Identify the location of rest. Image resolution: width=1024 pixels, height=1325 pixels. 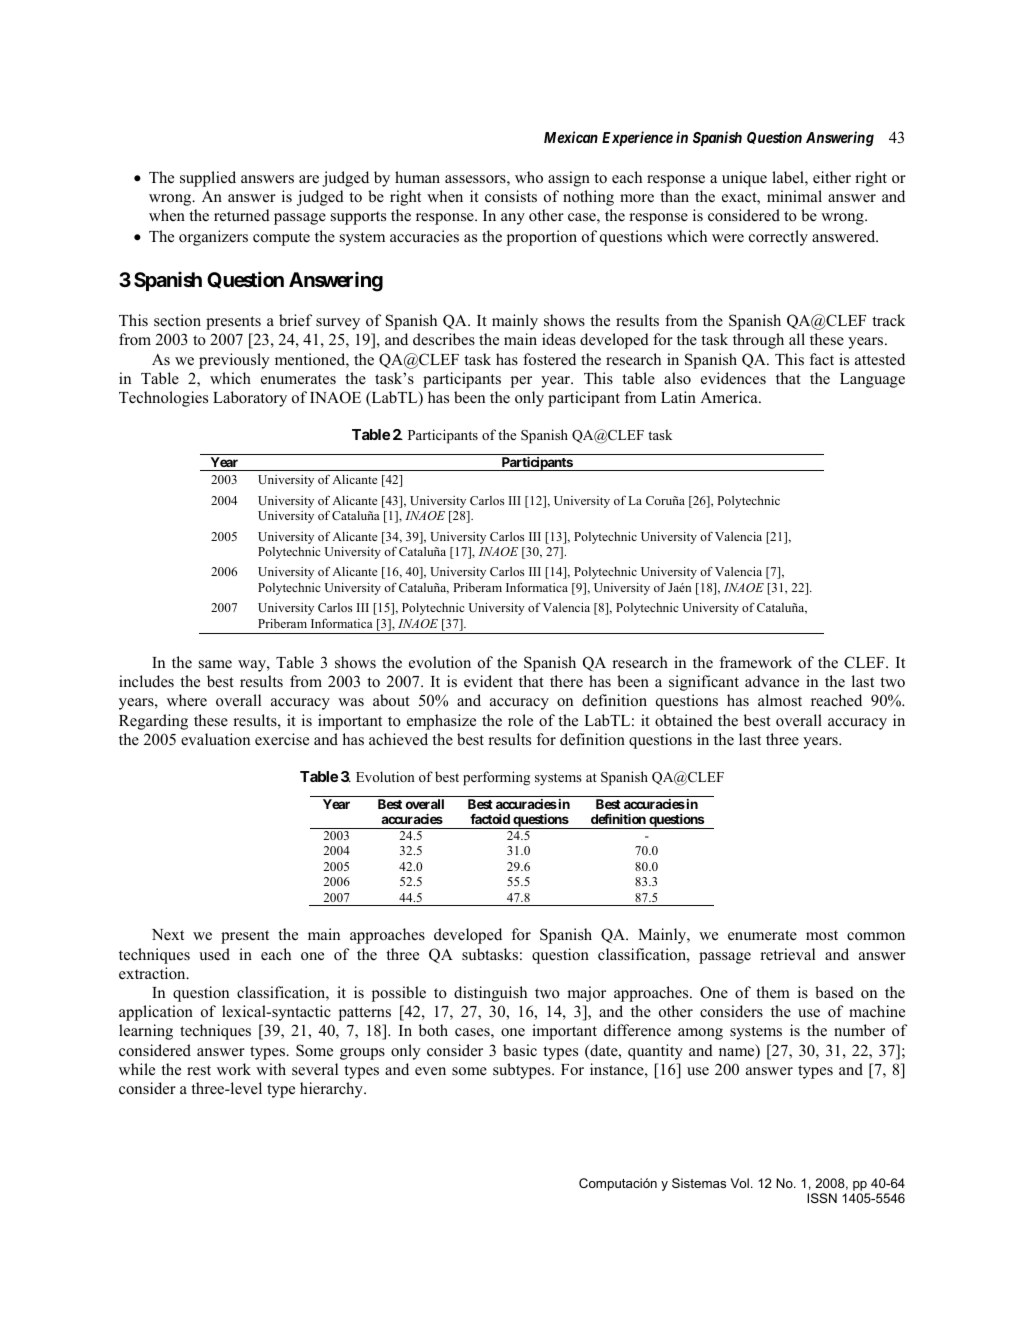
(199, 1070).
